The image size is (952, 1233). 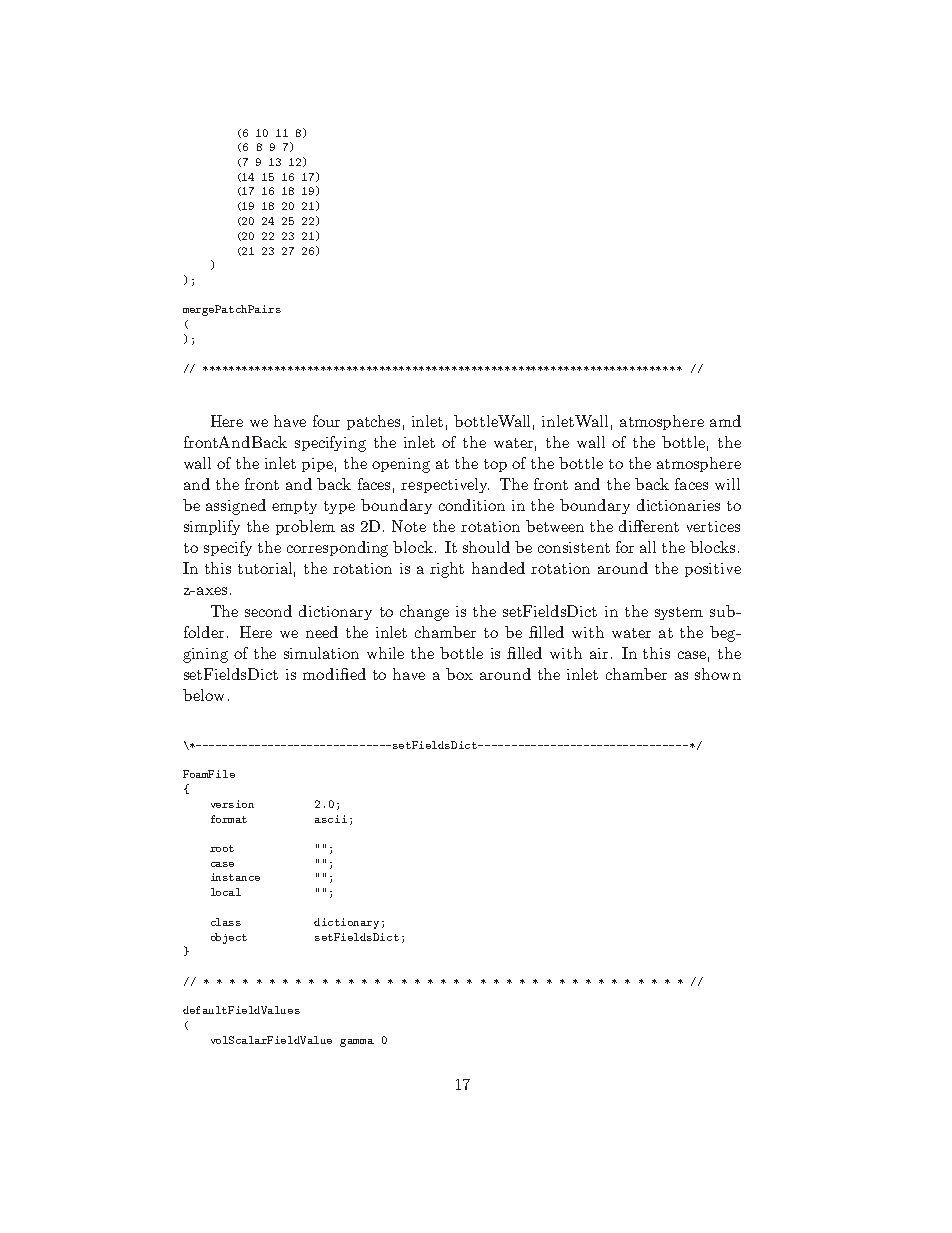 I want to click on shown, so click(x=718, y=674).
